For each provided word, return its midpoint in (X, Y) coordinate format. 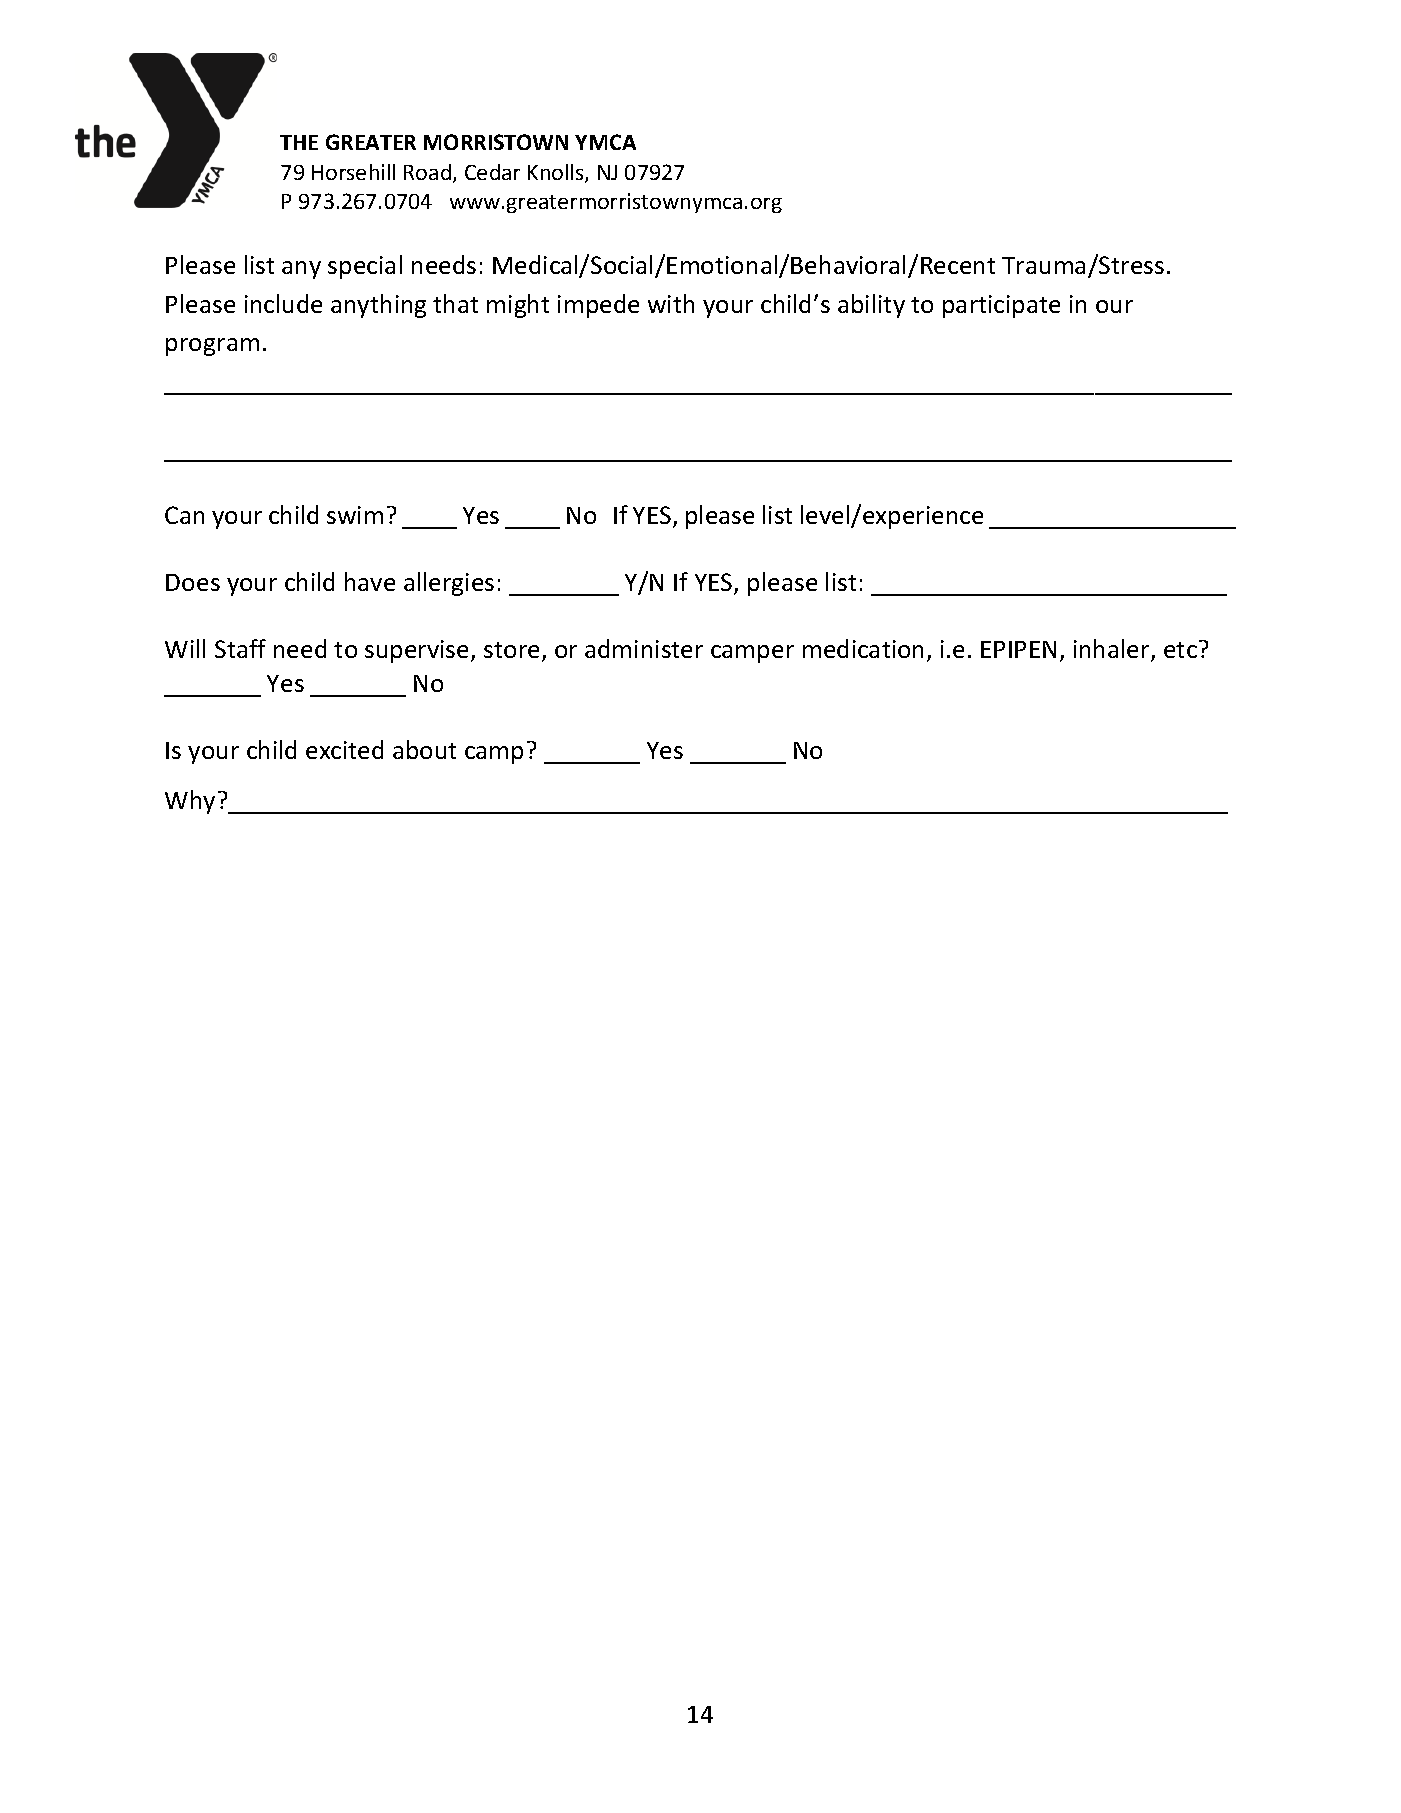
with (671, 303)
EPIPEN (1018, 649)
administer (644, 648)
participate (1001, 306)
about (424, 749)
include (283, 303)
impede (598, 306)
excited (344, 749)
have (370, 581)
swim (355, 515)
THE (299, 142)
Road (429, 173)
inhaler (1113, 650)
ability (871, 306)
